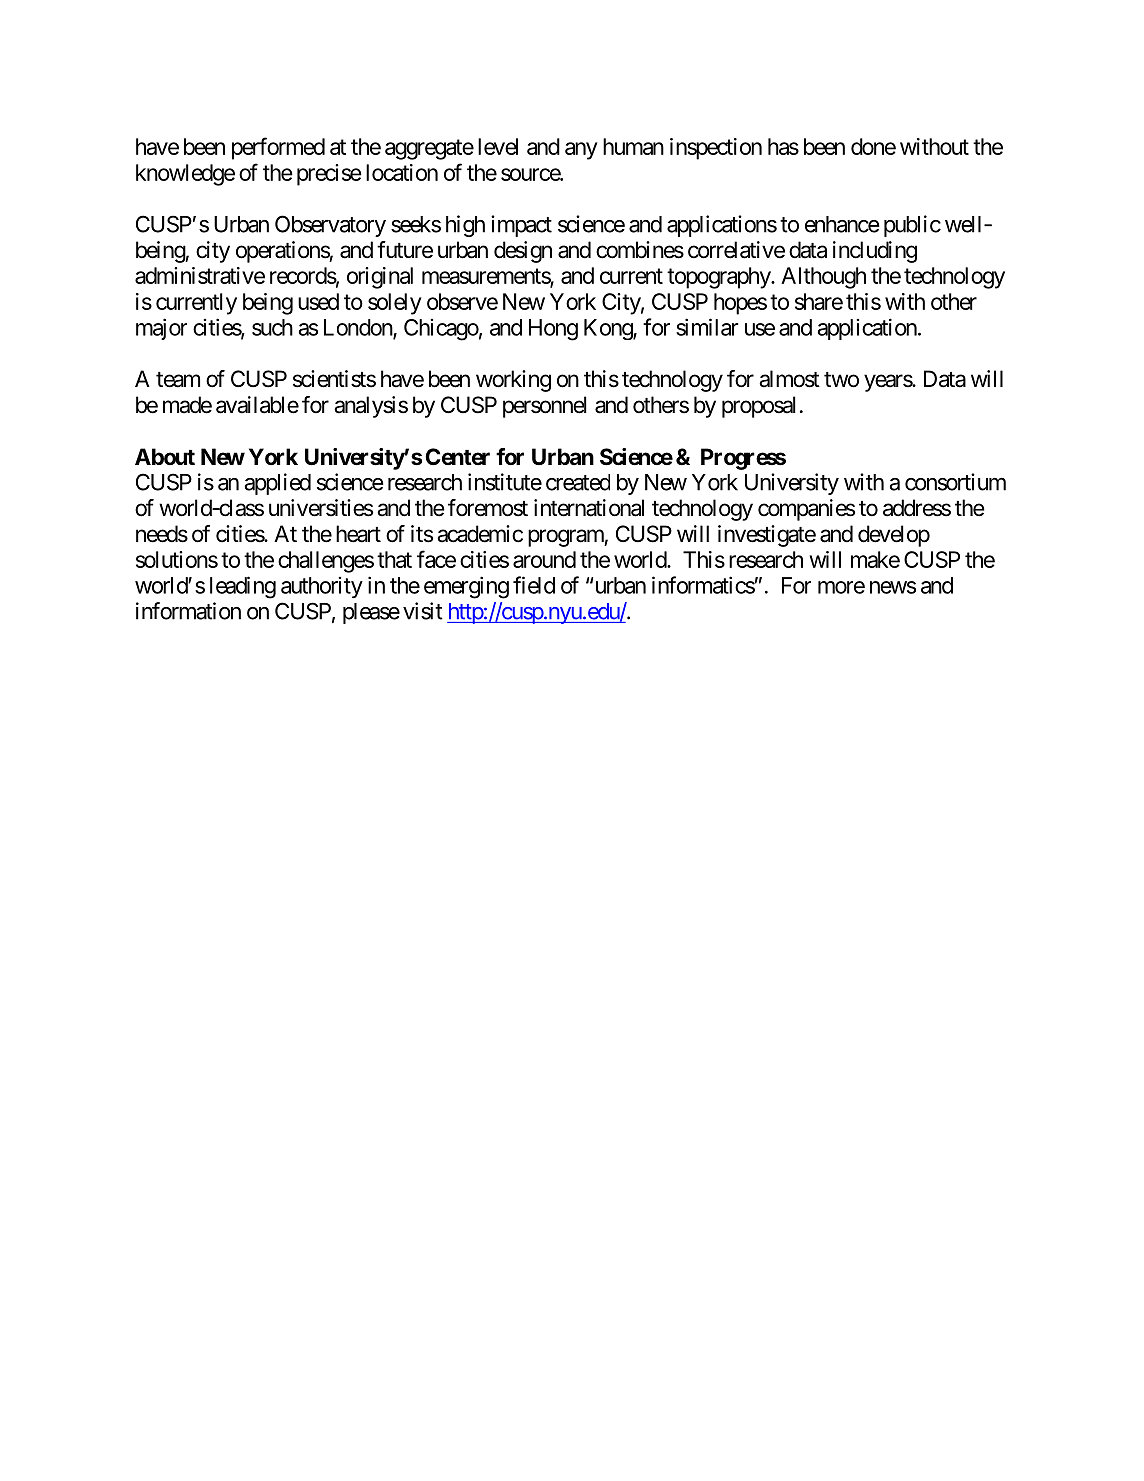 This image has height=1481, width=1144. I want to click on field, so click(534, 585).
